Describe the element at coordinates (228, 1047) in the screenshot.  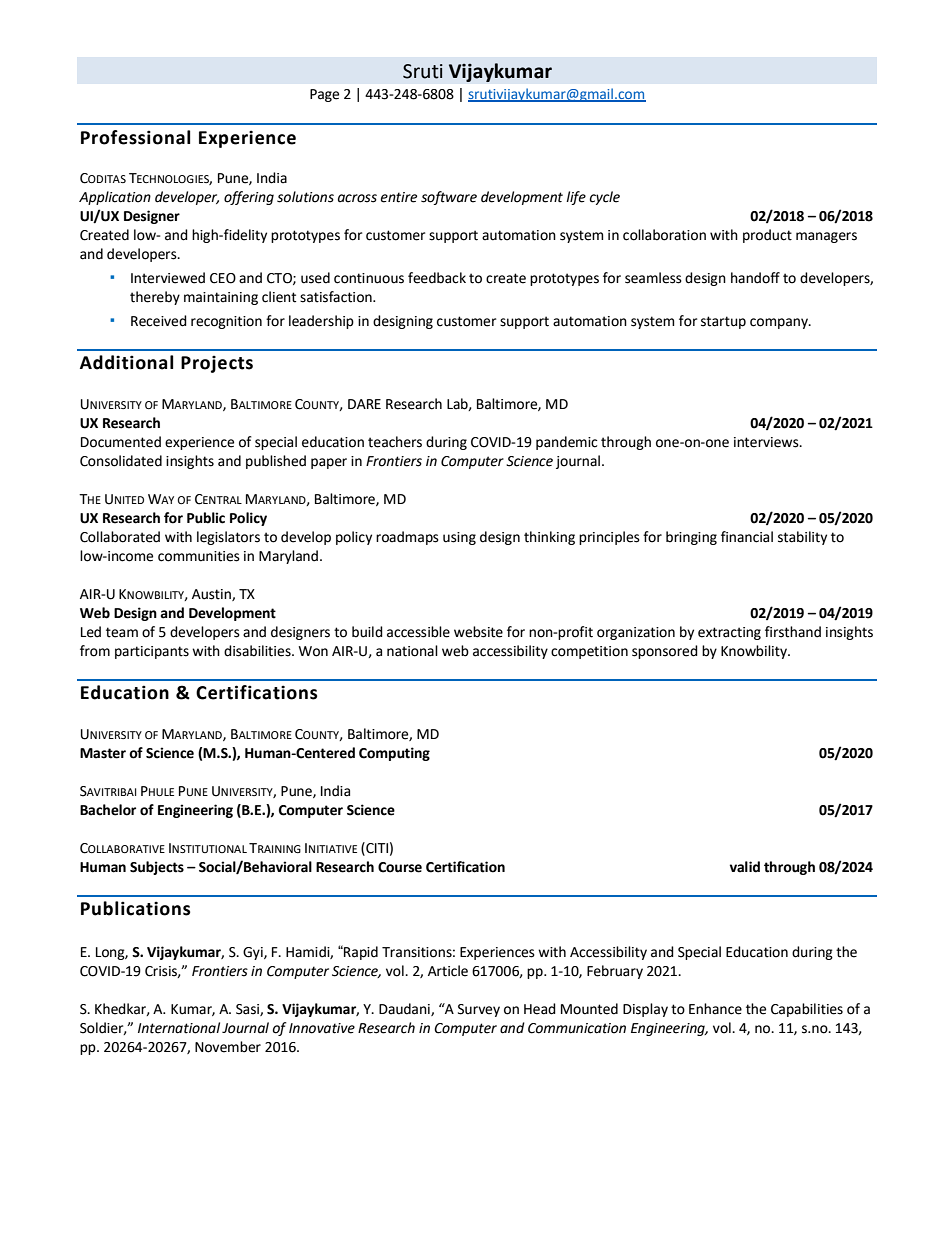
I see `November` at that location.
